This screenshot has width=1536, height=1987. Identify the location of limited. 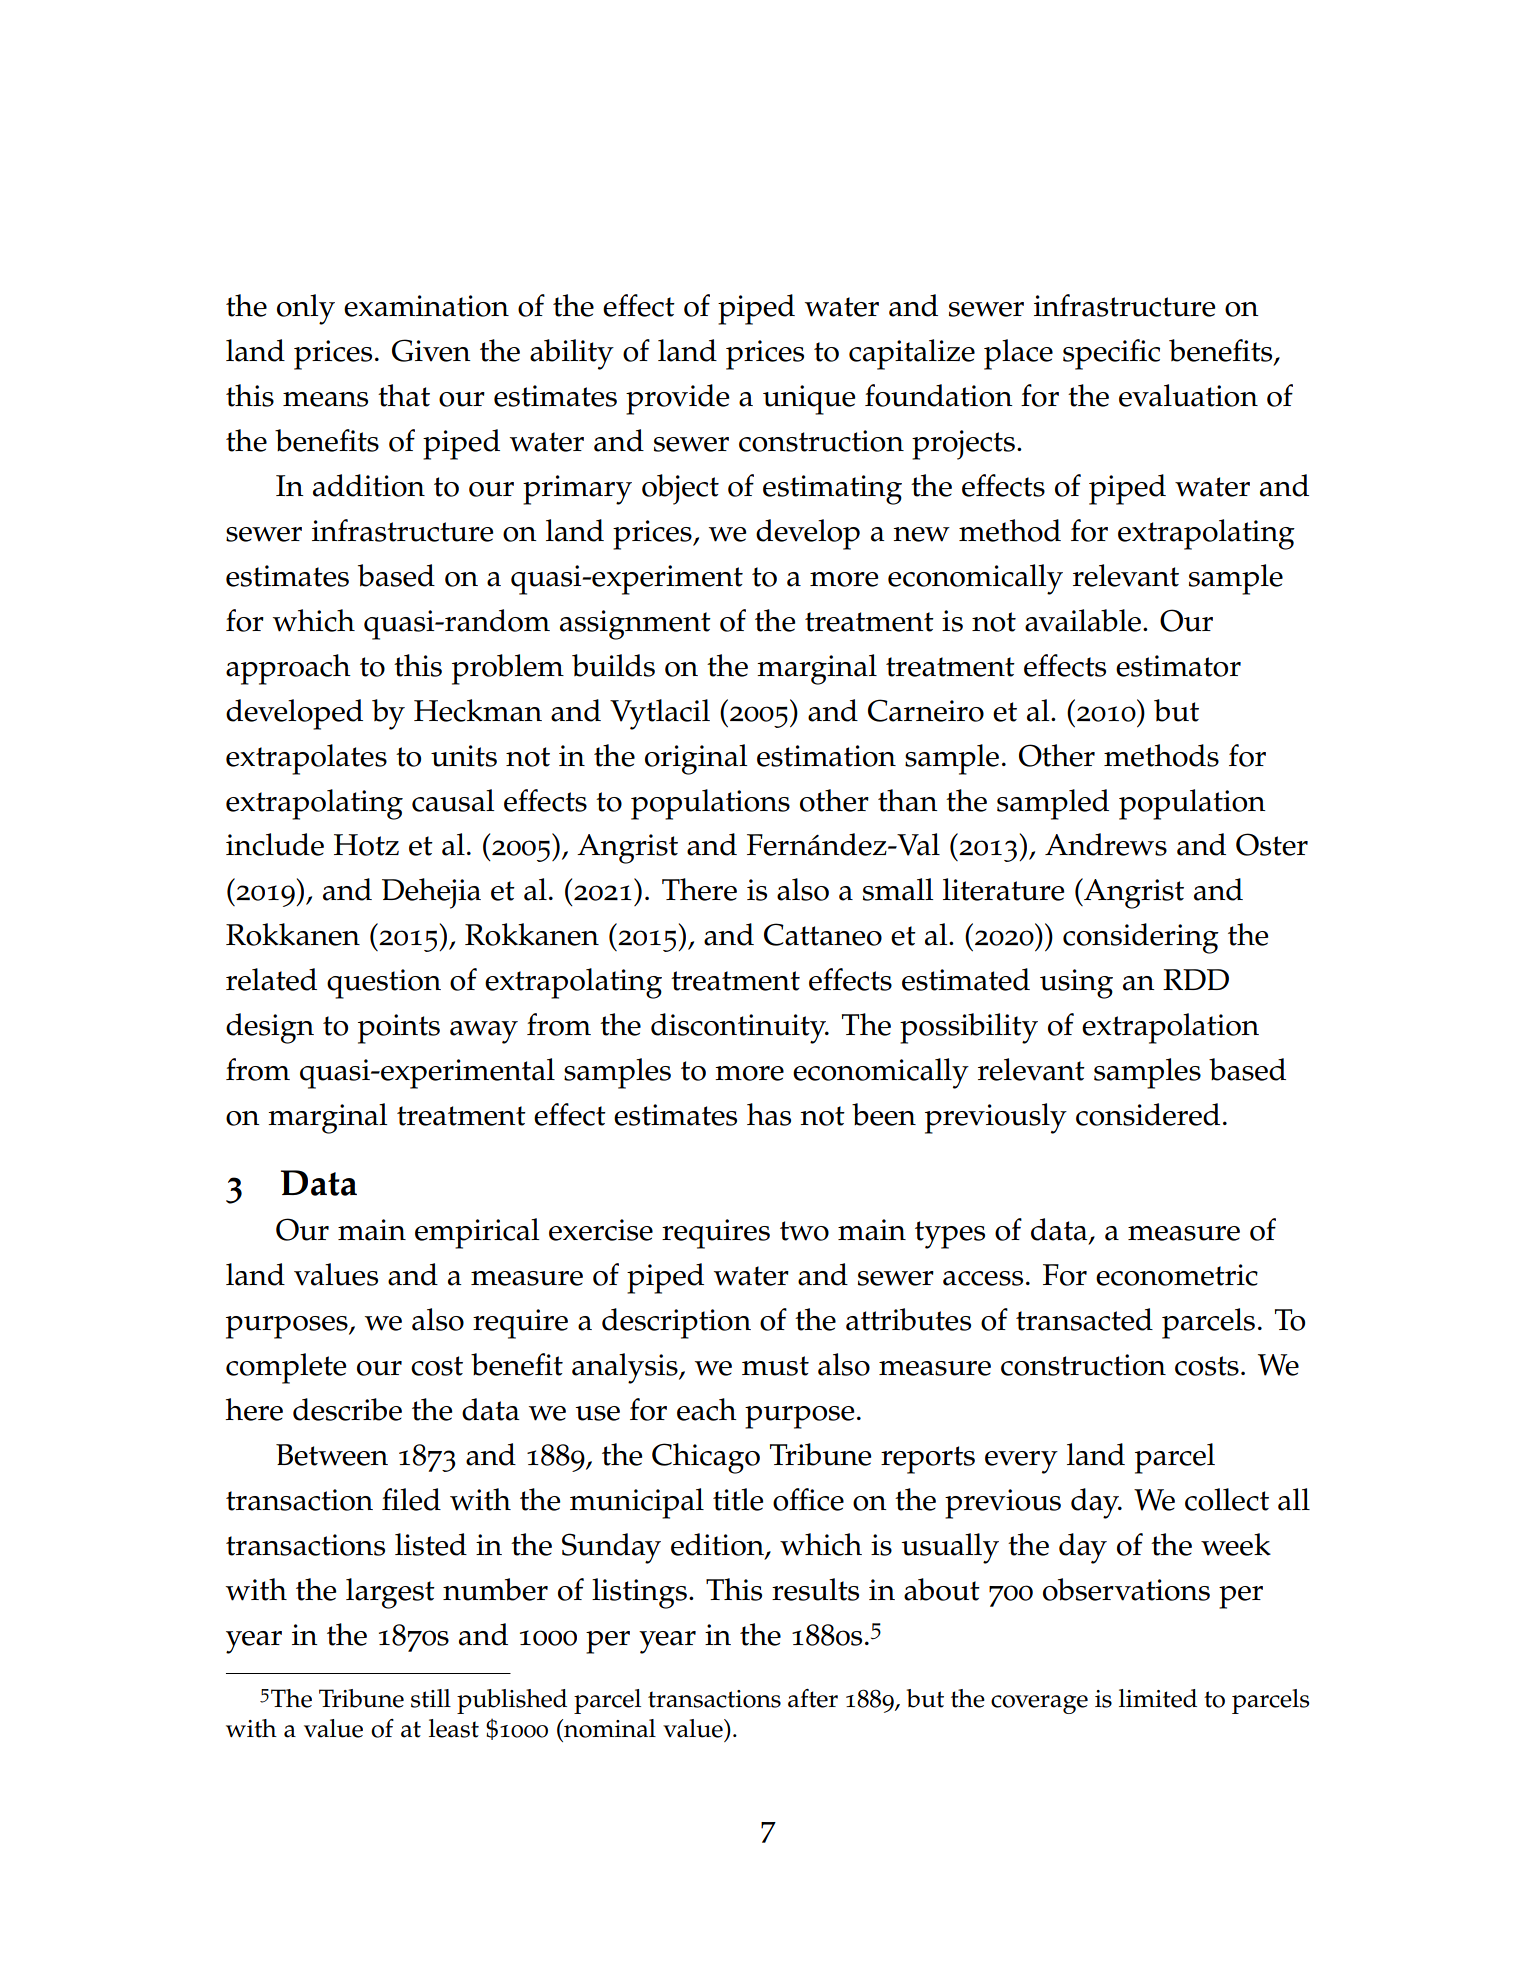
(1158, 1698).
